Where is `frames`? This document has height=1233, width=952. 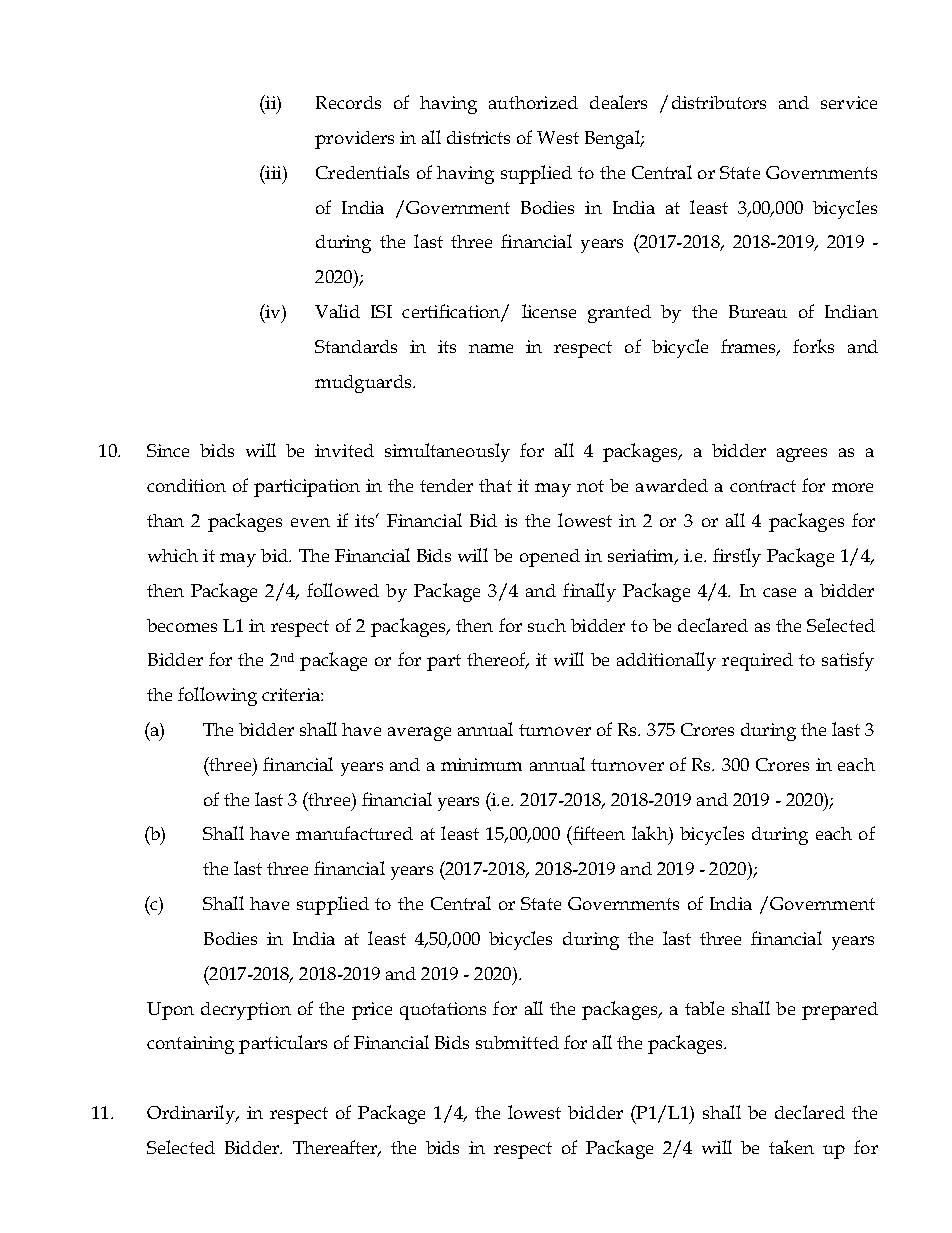
frames is located at coordinates (750, 347).
